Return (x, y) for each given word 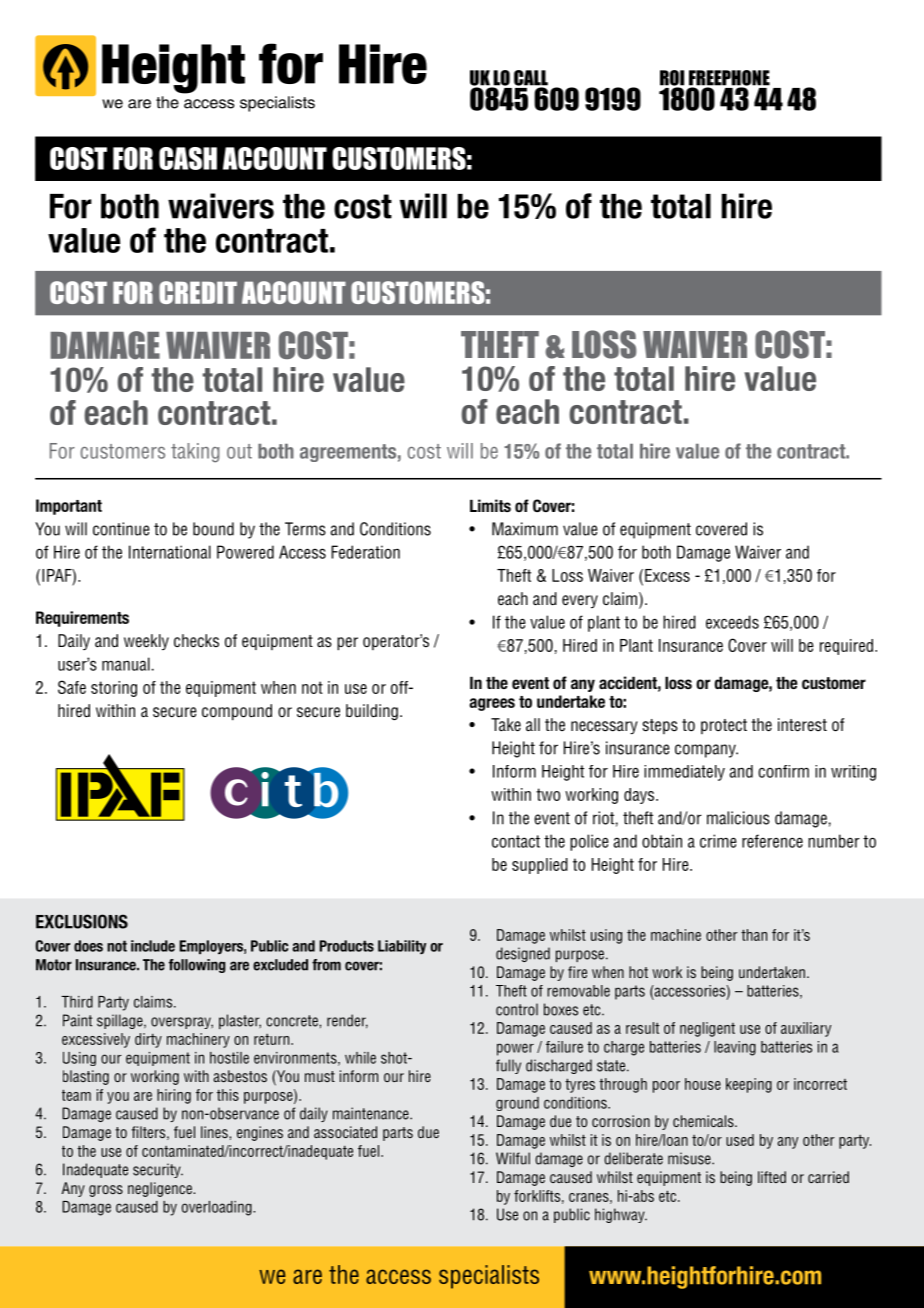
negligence (161, 1189)
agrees (492, 704)
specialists (489, 1277)
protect (724, 726)
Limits (490, 505)
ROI (672, 79)
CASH (188, 158)
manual (126, 664)
